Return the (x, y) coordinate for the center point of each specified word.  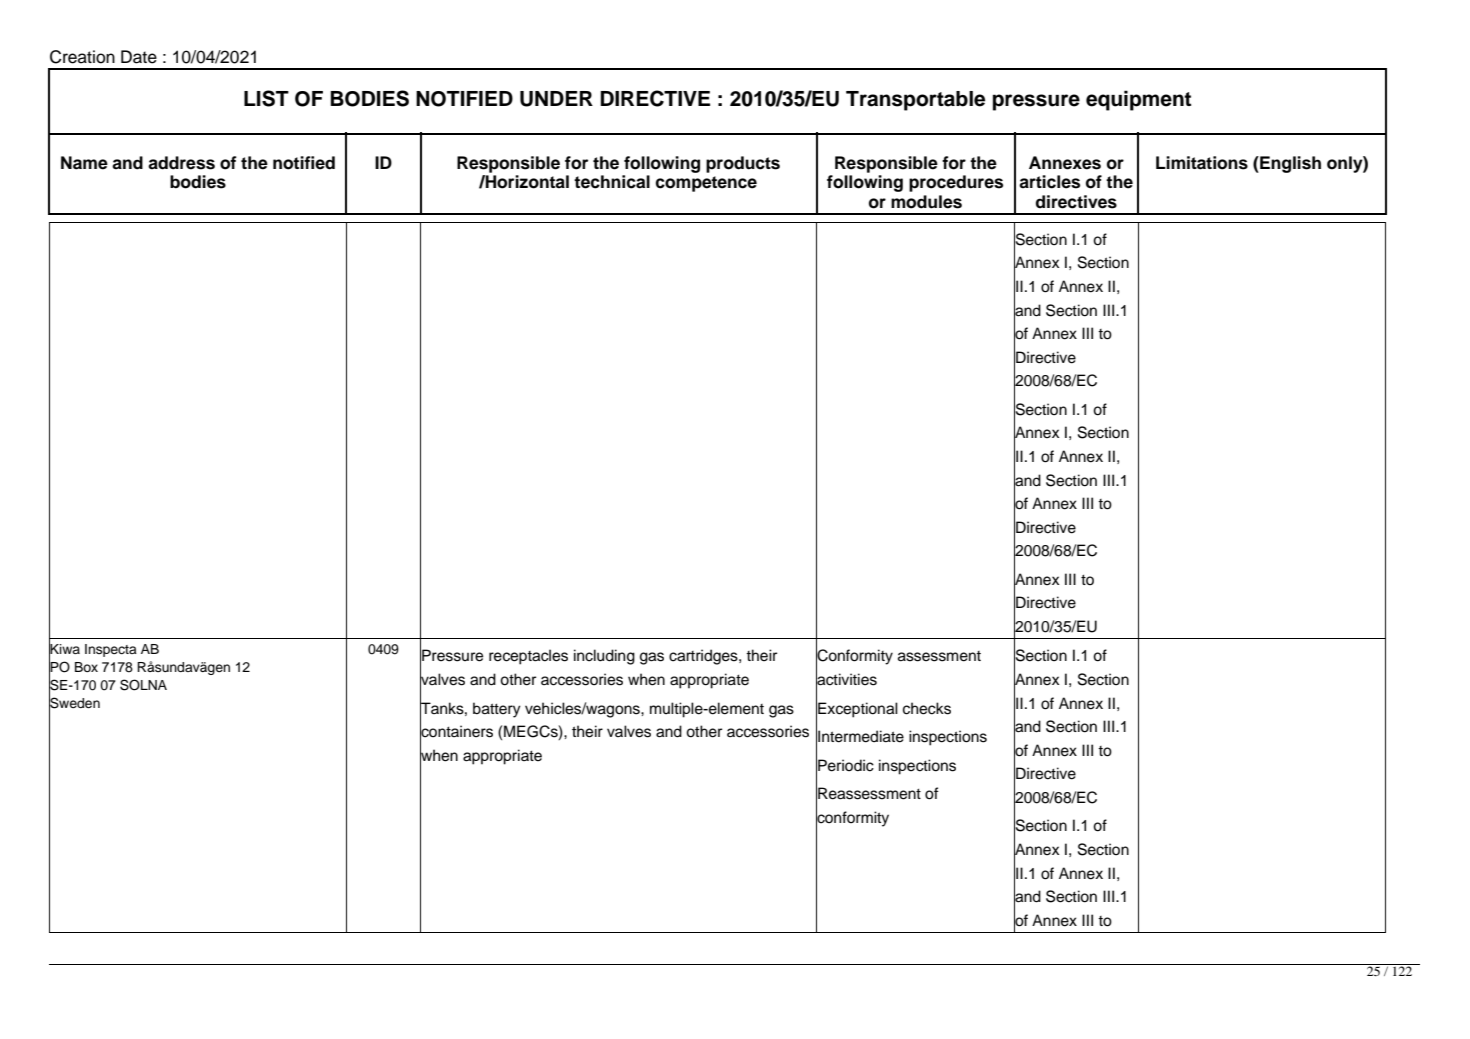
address (181, 163)
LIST (266, 98)
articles (1049, 182)
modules (926, 202)
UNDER (556, 99)
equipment (1138, 100)
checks (927, 708)
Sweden (74, 703)
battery (497, 710)
